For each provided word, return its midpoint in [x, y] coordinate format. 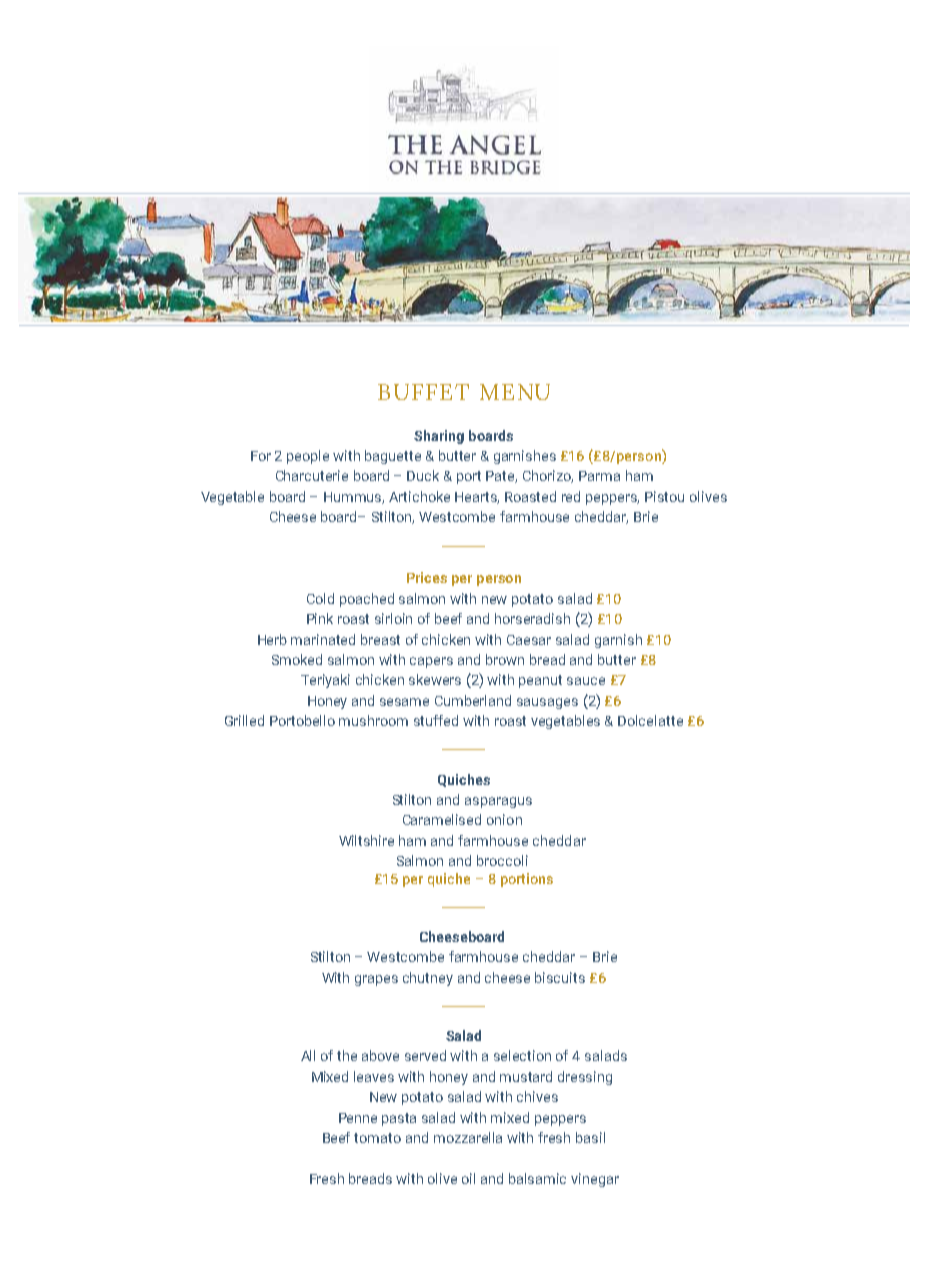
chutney [428, 979]
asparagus [498, 802]
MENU [515, 392]
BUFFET [423, 392]
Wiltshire [366, 840]
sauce [586, 681]
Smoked [297, 659]
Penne [358, 1118]
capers [431, 662]
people [308, 457]
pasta [399, 1119]
